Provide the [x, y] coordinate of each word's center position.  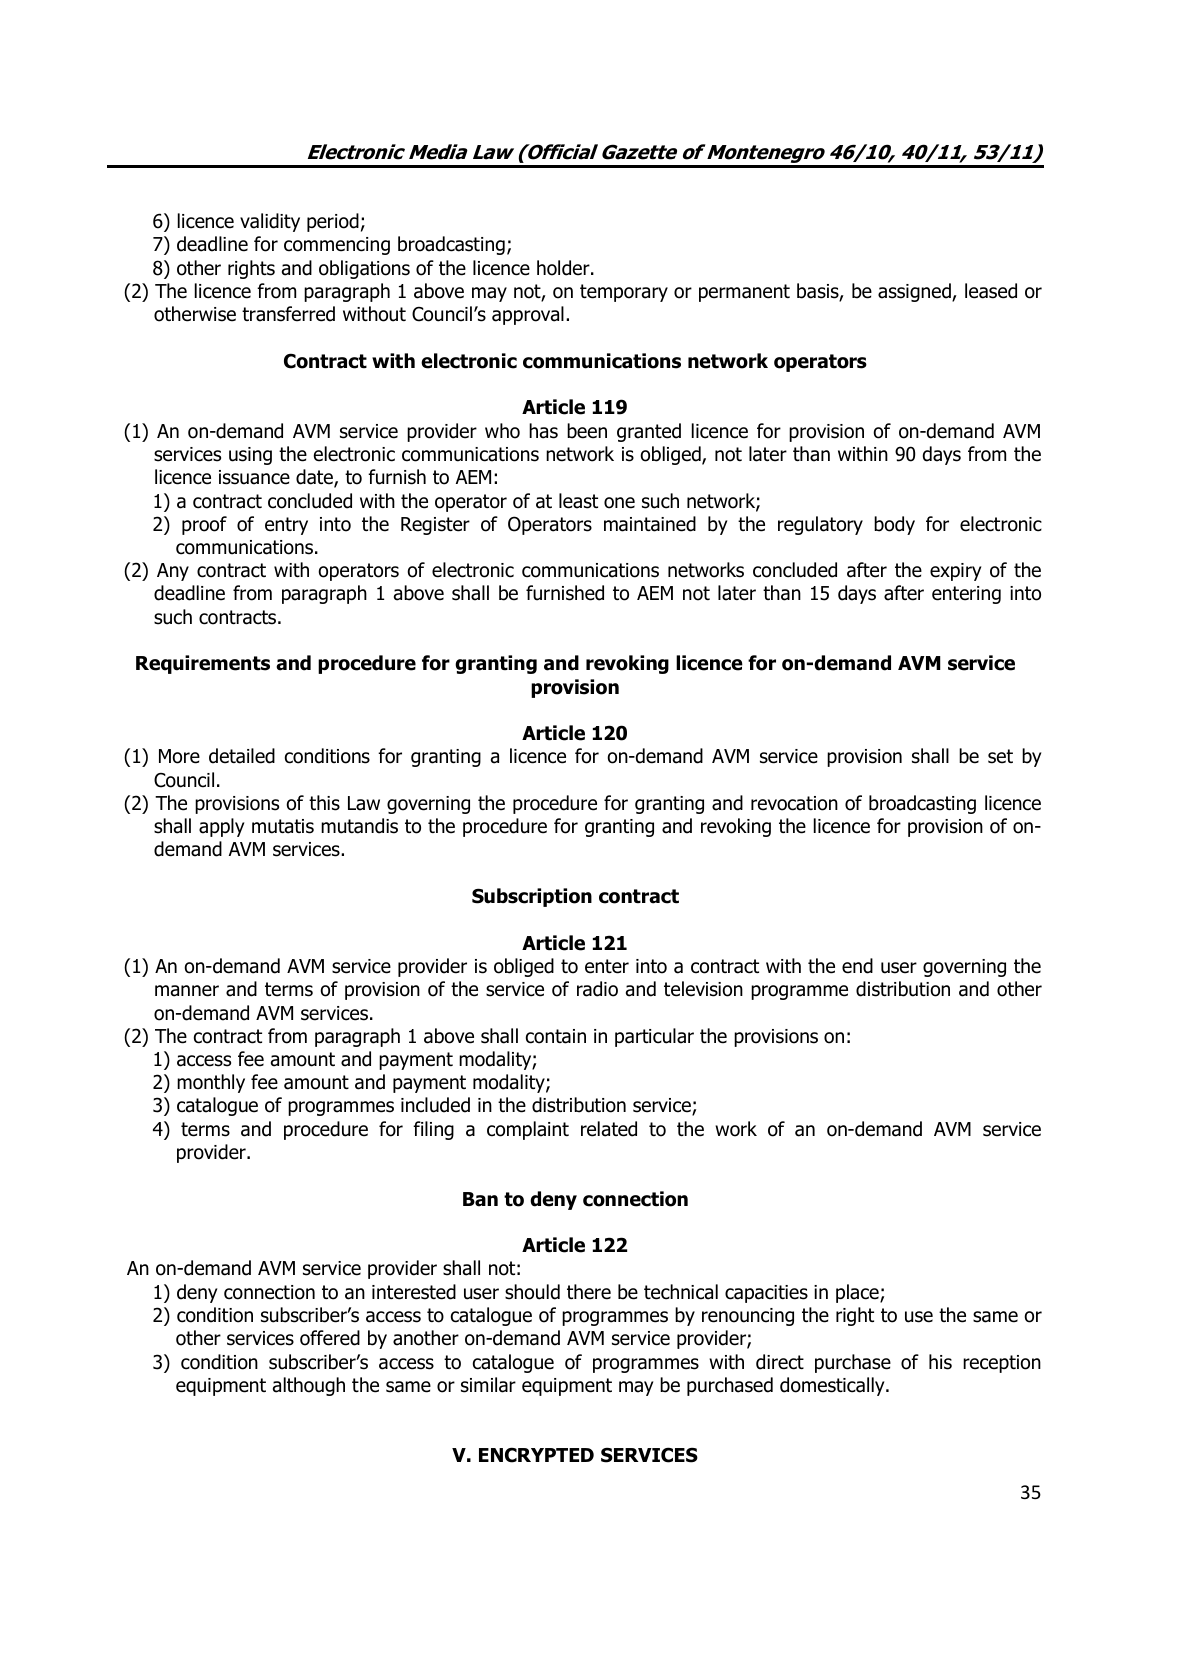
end [857, 966]
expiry [955, 572]
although [309, 1386]
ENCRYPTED [536, 1455]
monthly [211, 1083]
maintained [650, 524]
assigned [915, 292]
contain [556, 1036]
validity [270, 222]
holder [564, 268]
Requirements [203, 664]
